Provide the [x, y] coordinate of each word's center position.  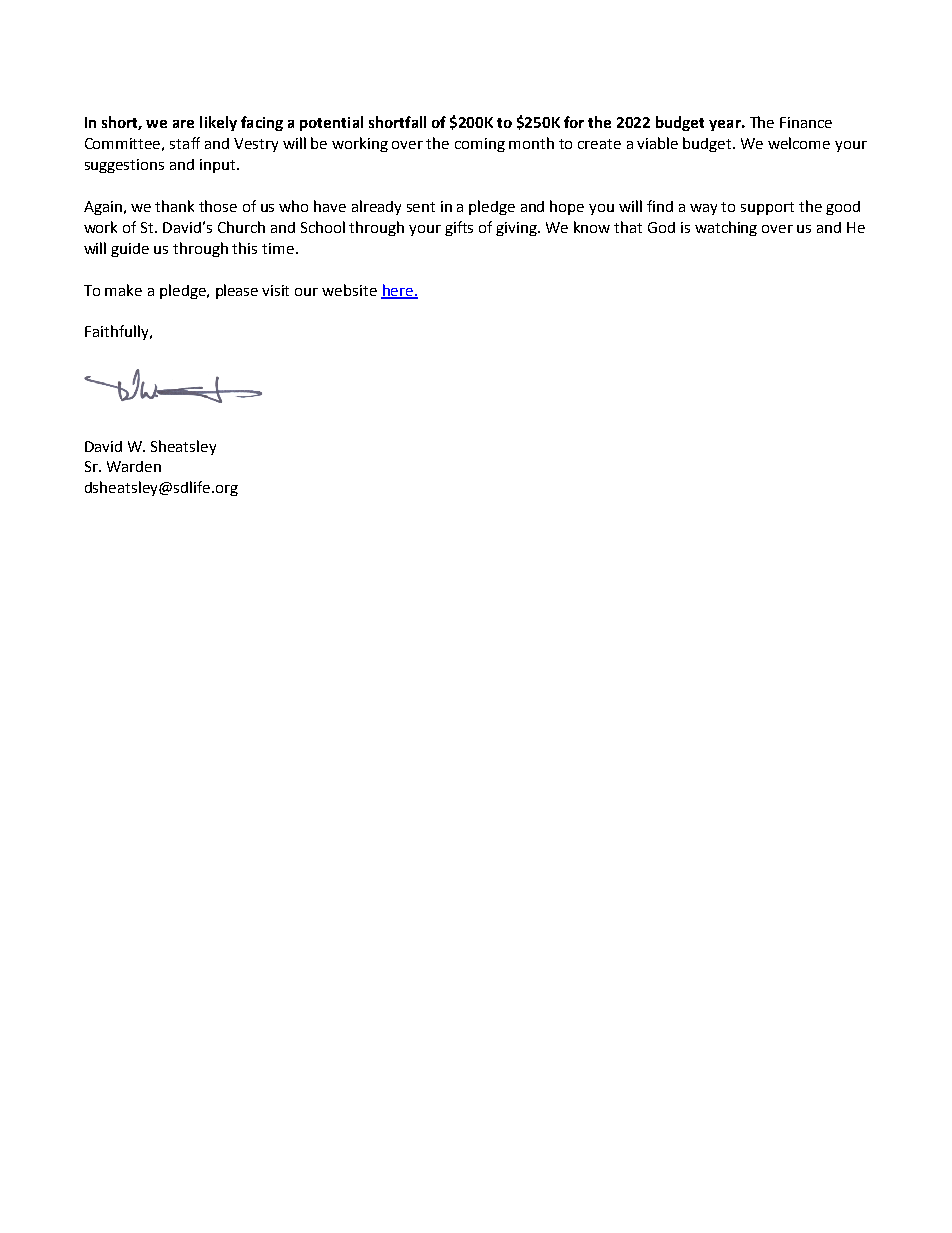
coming [480, 145]
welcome [799, 143]
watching [726, 228]
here [398, 291]
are [183, 124]
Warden [134, 466]
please [237, 291]
